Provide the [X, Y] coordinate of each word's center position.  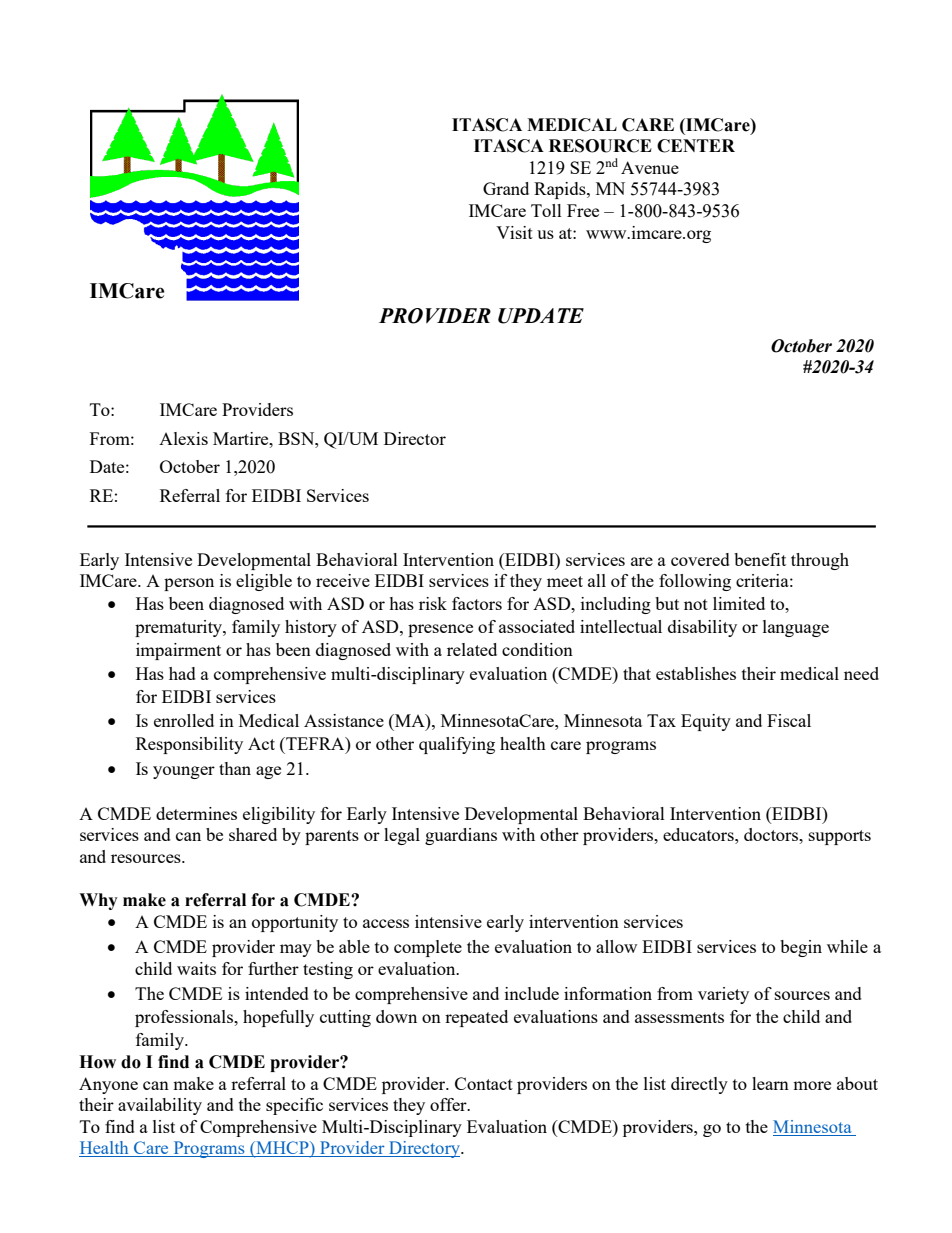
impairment [178, 651]
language [796, 628]
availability [160, 1106]
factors [477, 603]
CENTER [696, 146]
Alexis [183, 438]
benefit [760, 559]
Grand [506, 188]
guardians [461, 836]
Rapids [561, 190]
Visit [514, 232]
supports [840, 837]
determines [196, 813]
